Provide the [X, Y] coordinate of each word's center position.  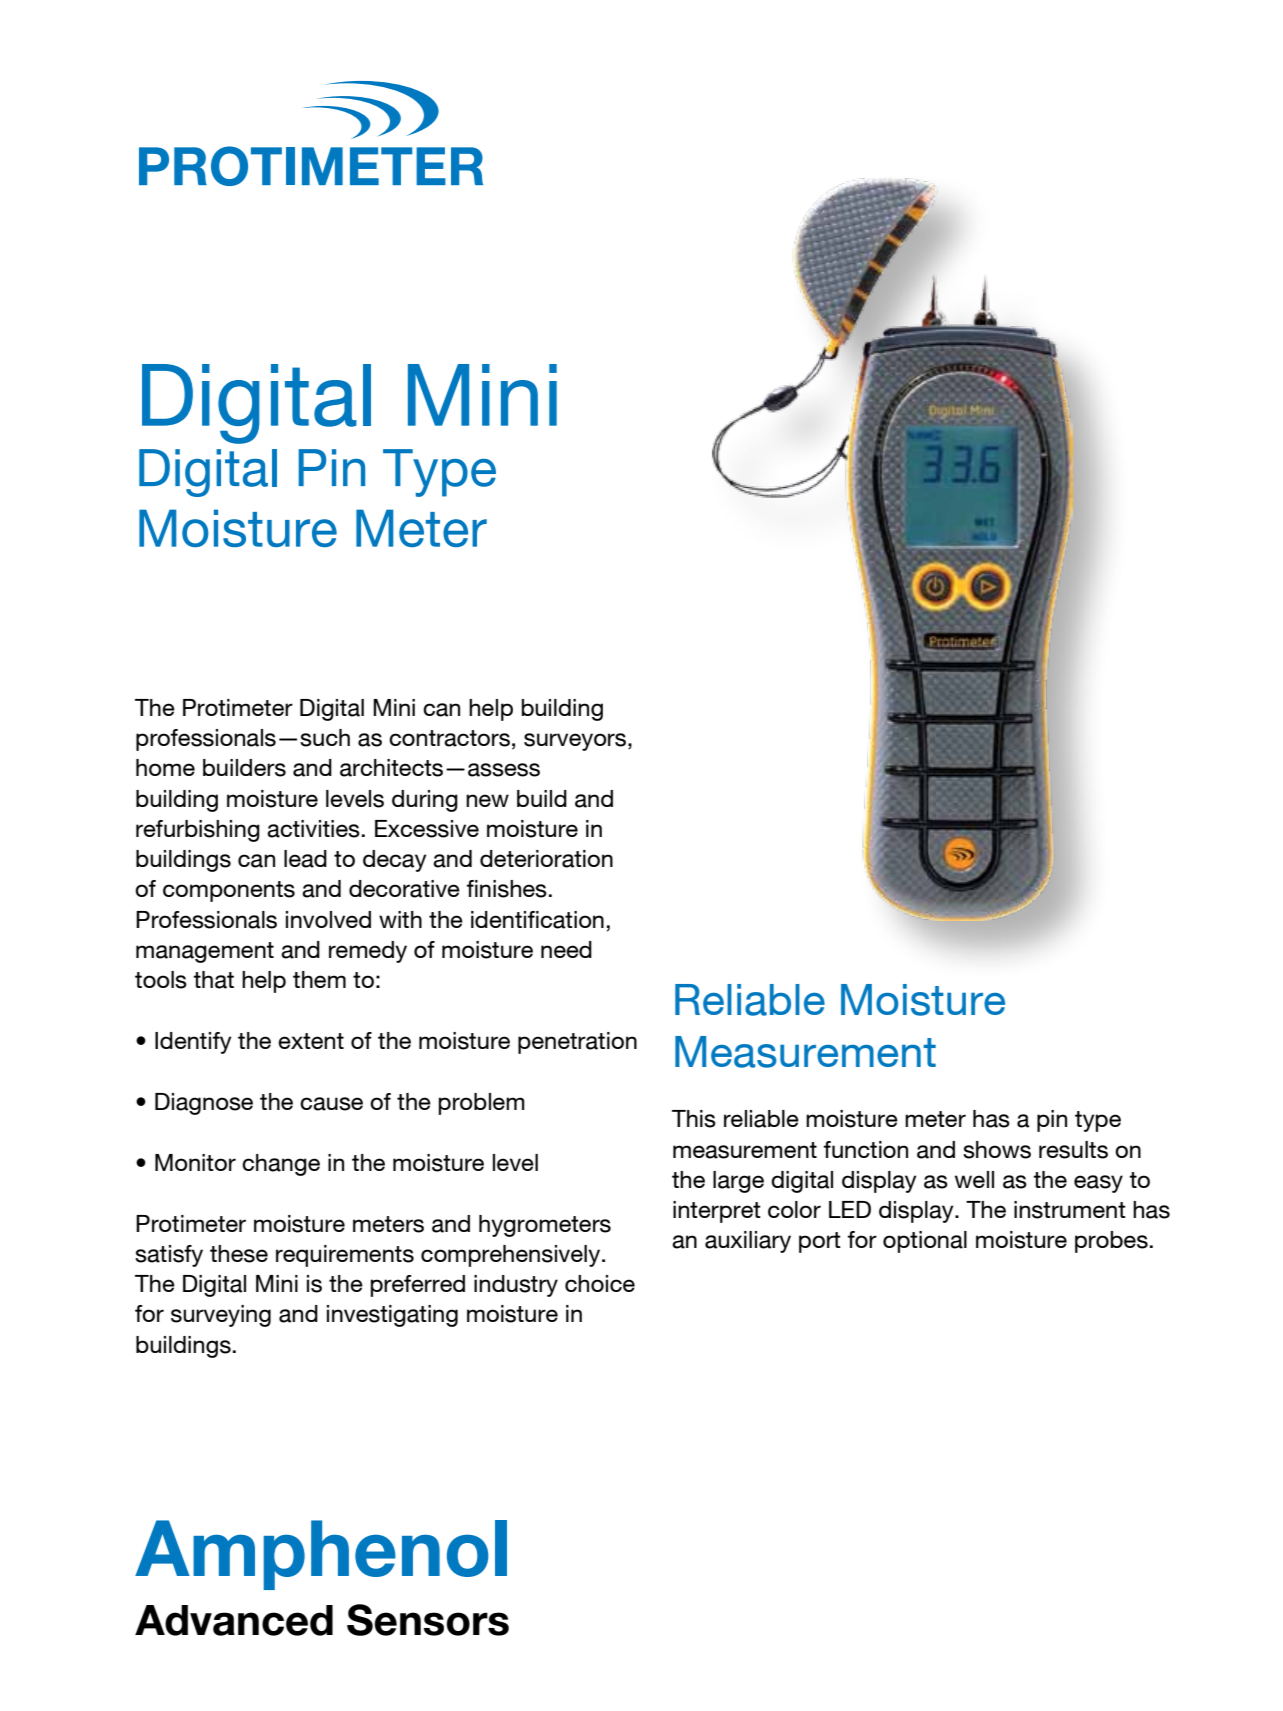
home [165, 767]
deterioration [546, 859]
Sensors [428, 1620]
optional [925, 1242]
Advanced [234, 1620]
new [487, 800]
